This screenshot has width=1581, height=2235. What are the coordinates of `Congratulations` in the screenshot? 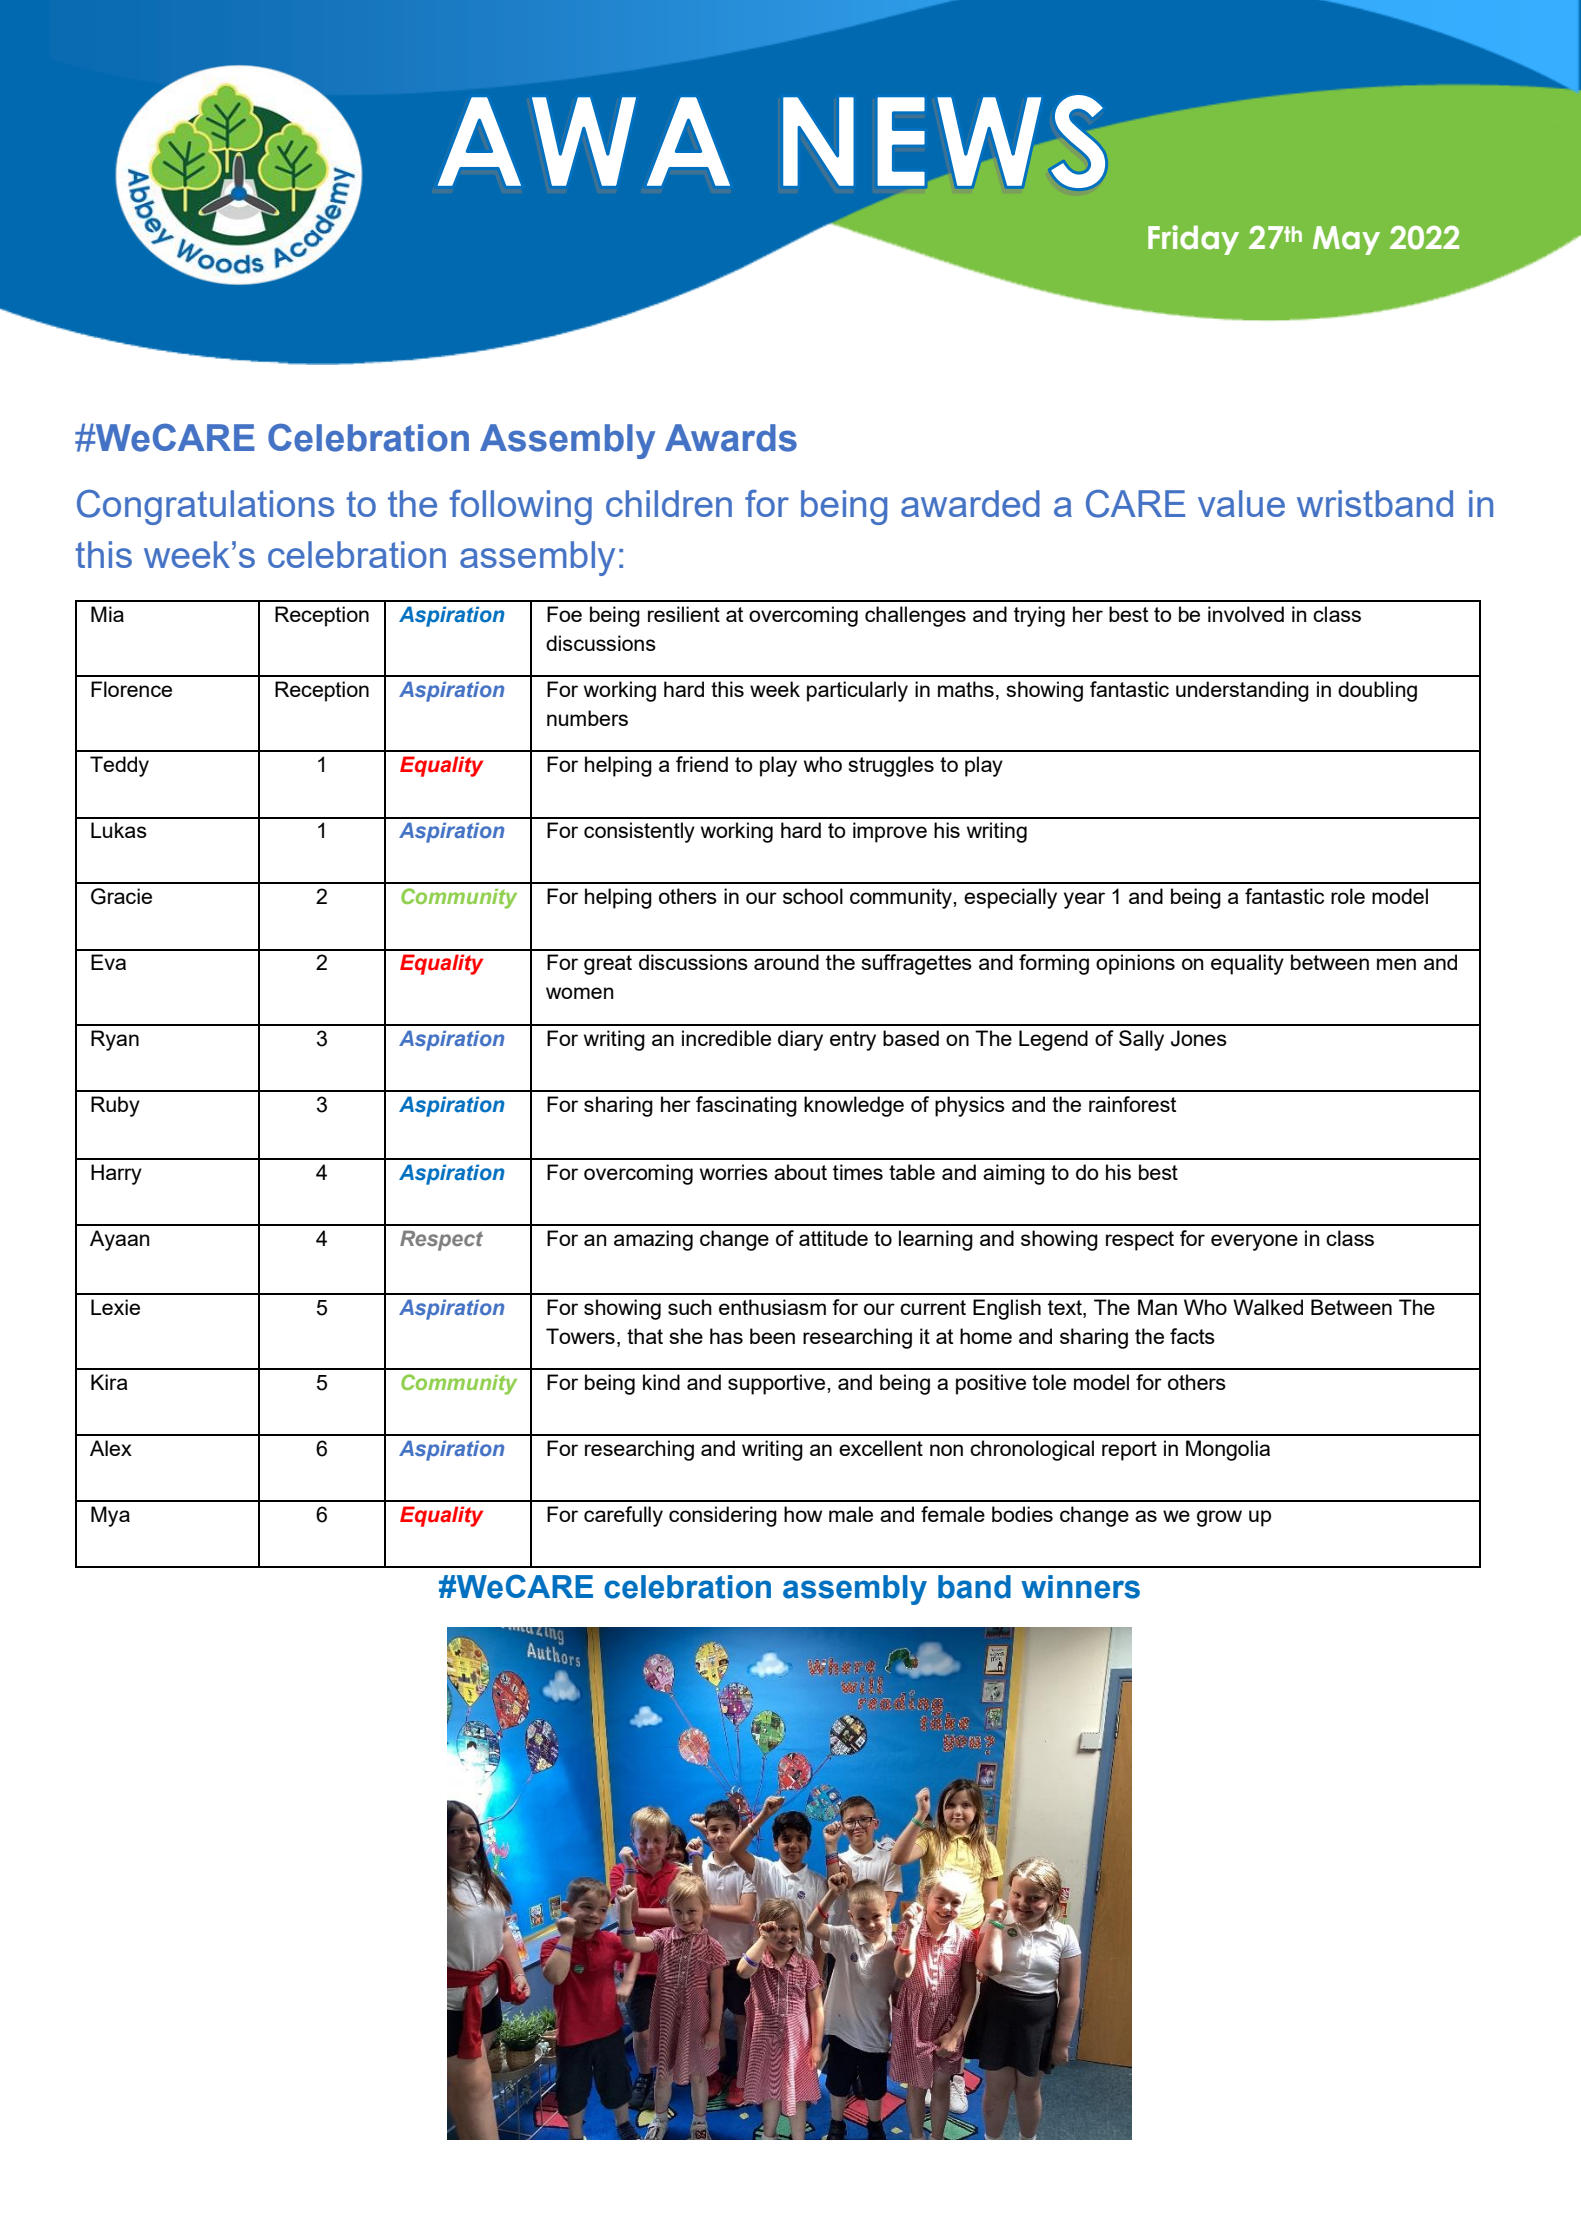 It's located at (205, 507).
